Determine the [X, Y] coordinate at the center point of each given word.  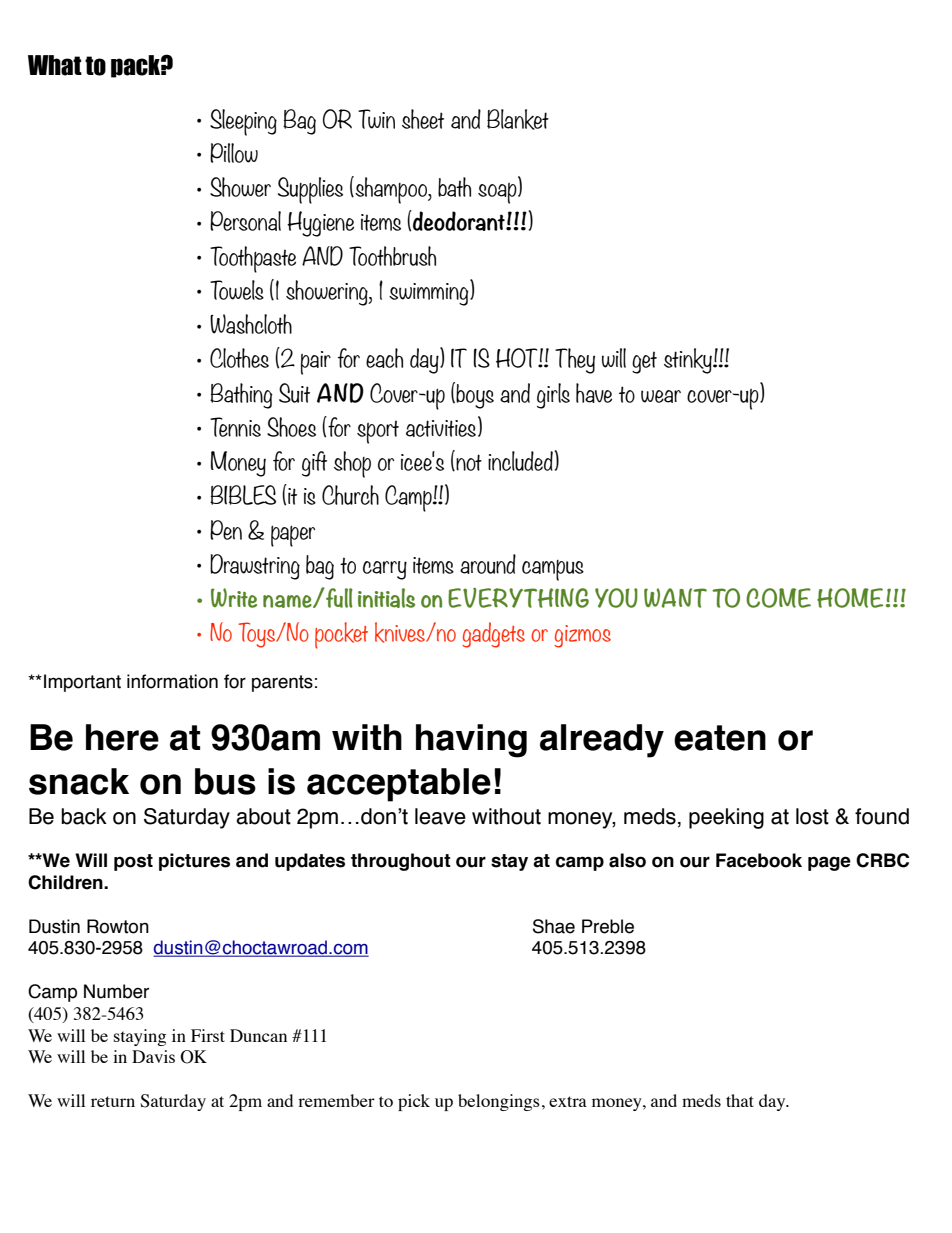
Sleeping [243, 122]
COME [778, 598]
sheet [423, 119]
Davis [153, 1056]
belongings [499, 1102]
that [740, 1100]
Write [234, 598]
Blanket [518, 119]
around [488, 564]
